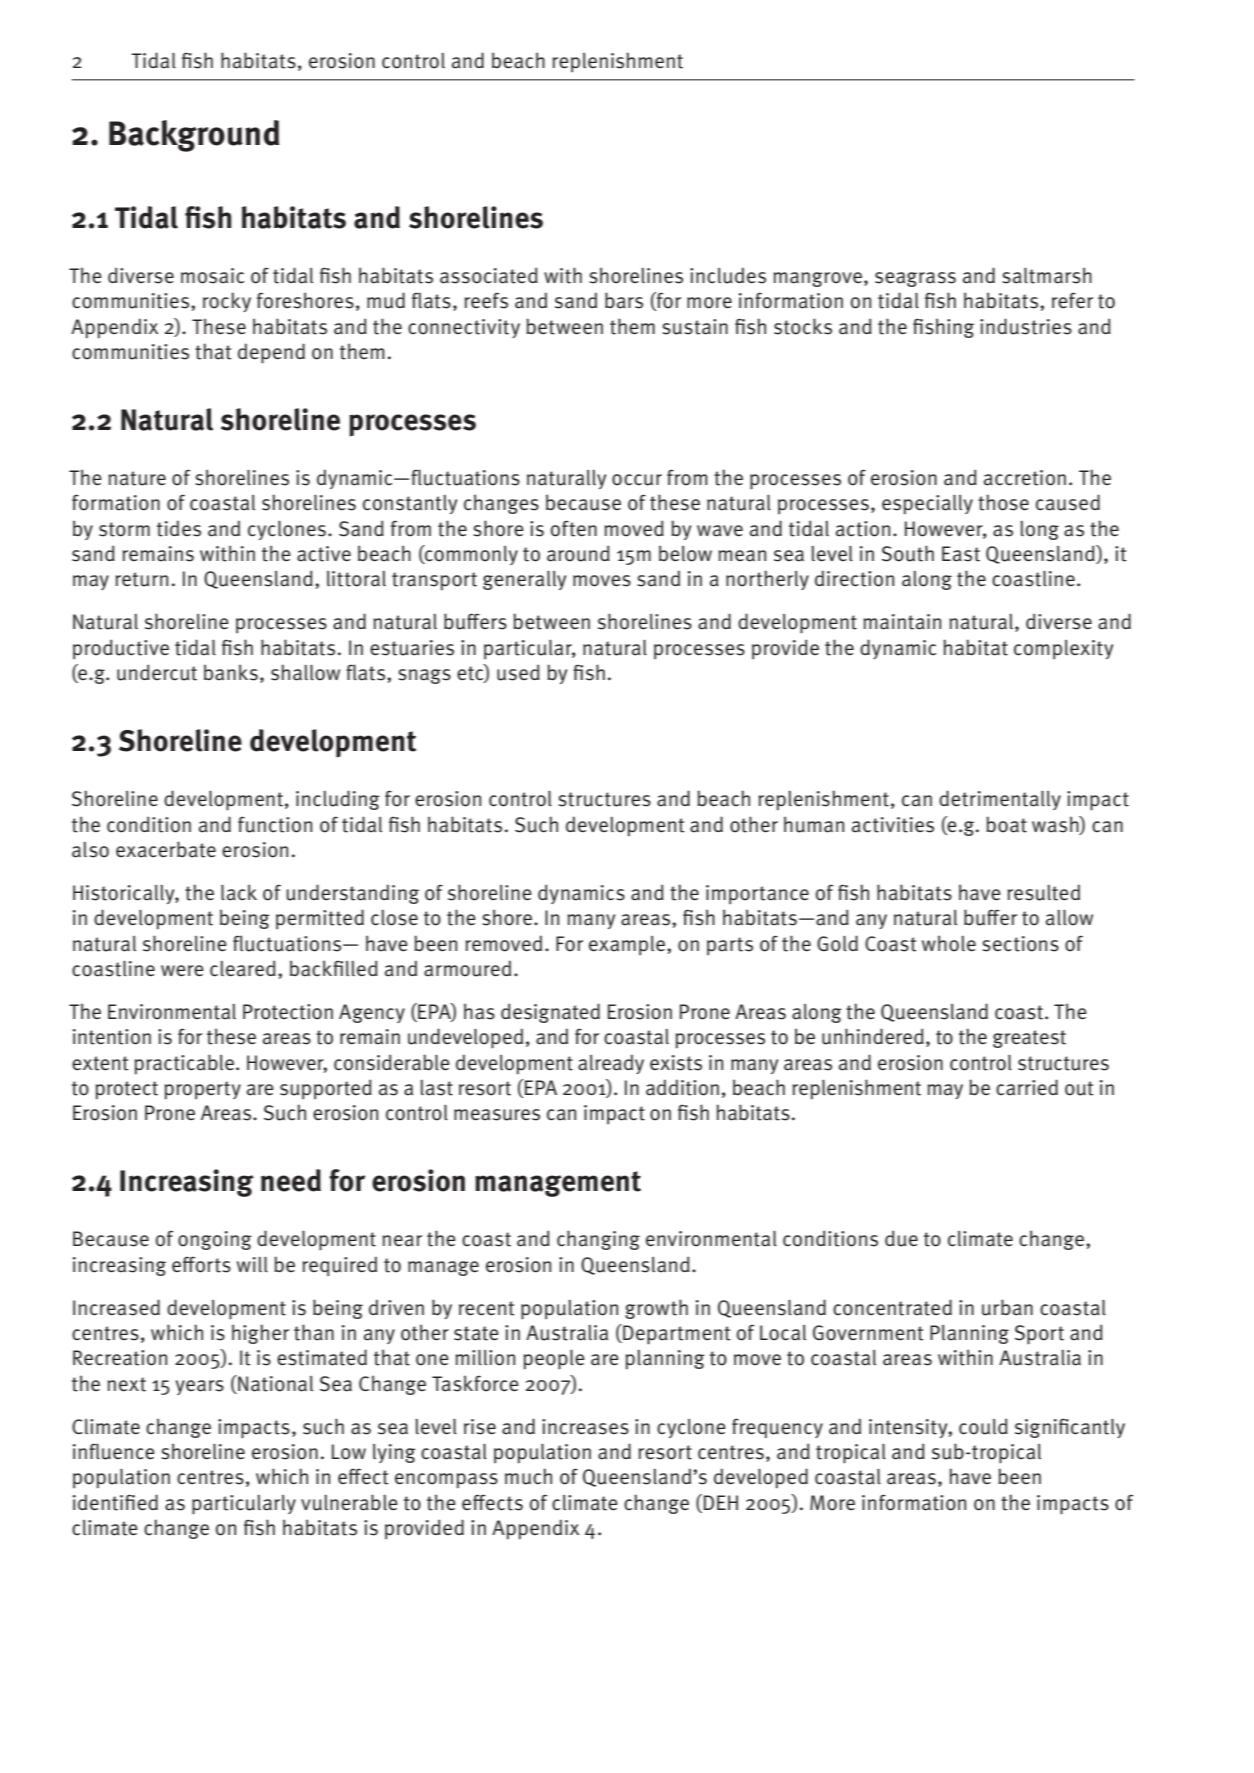 The image size is (1254, 1773). I want to click on years, so click(199, 1387).
